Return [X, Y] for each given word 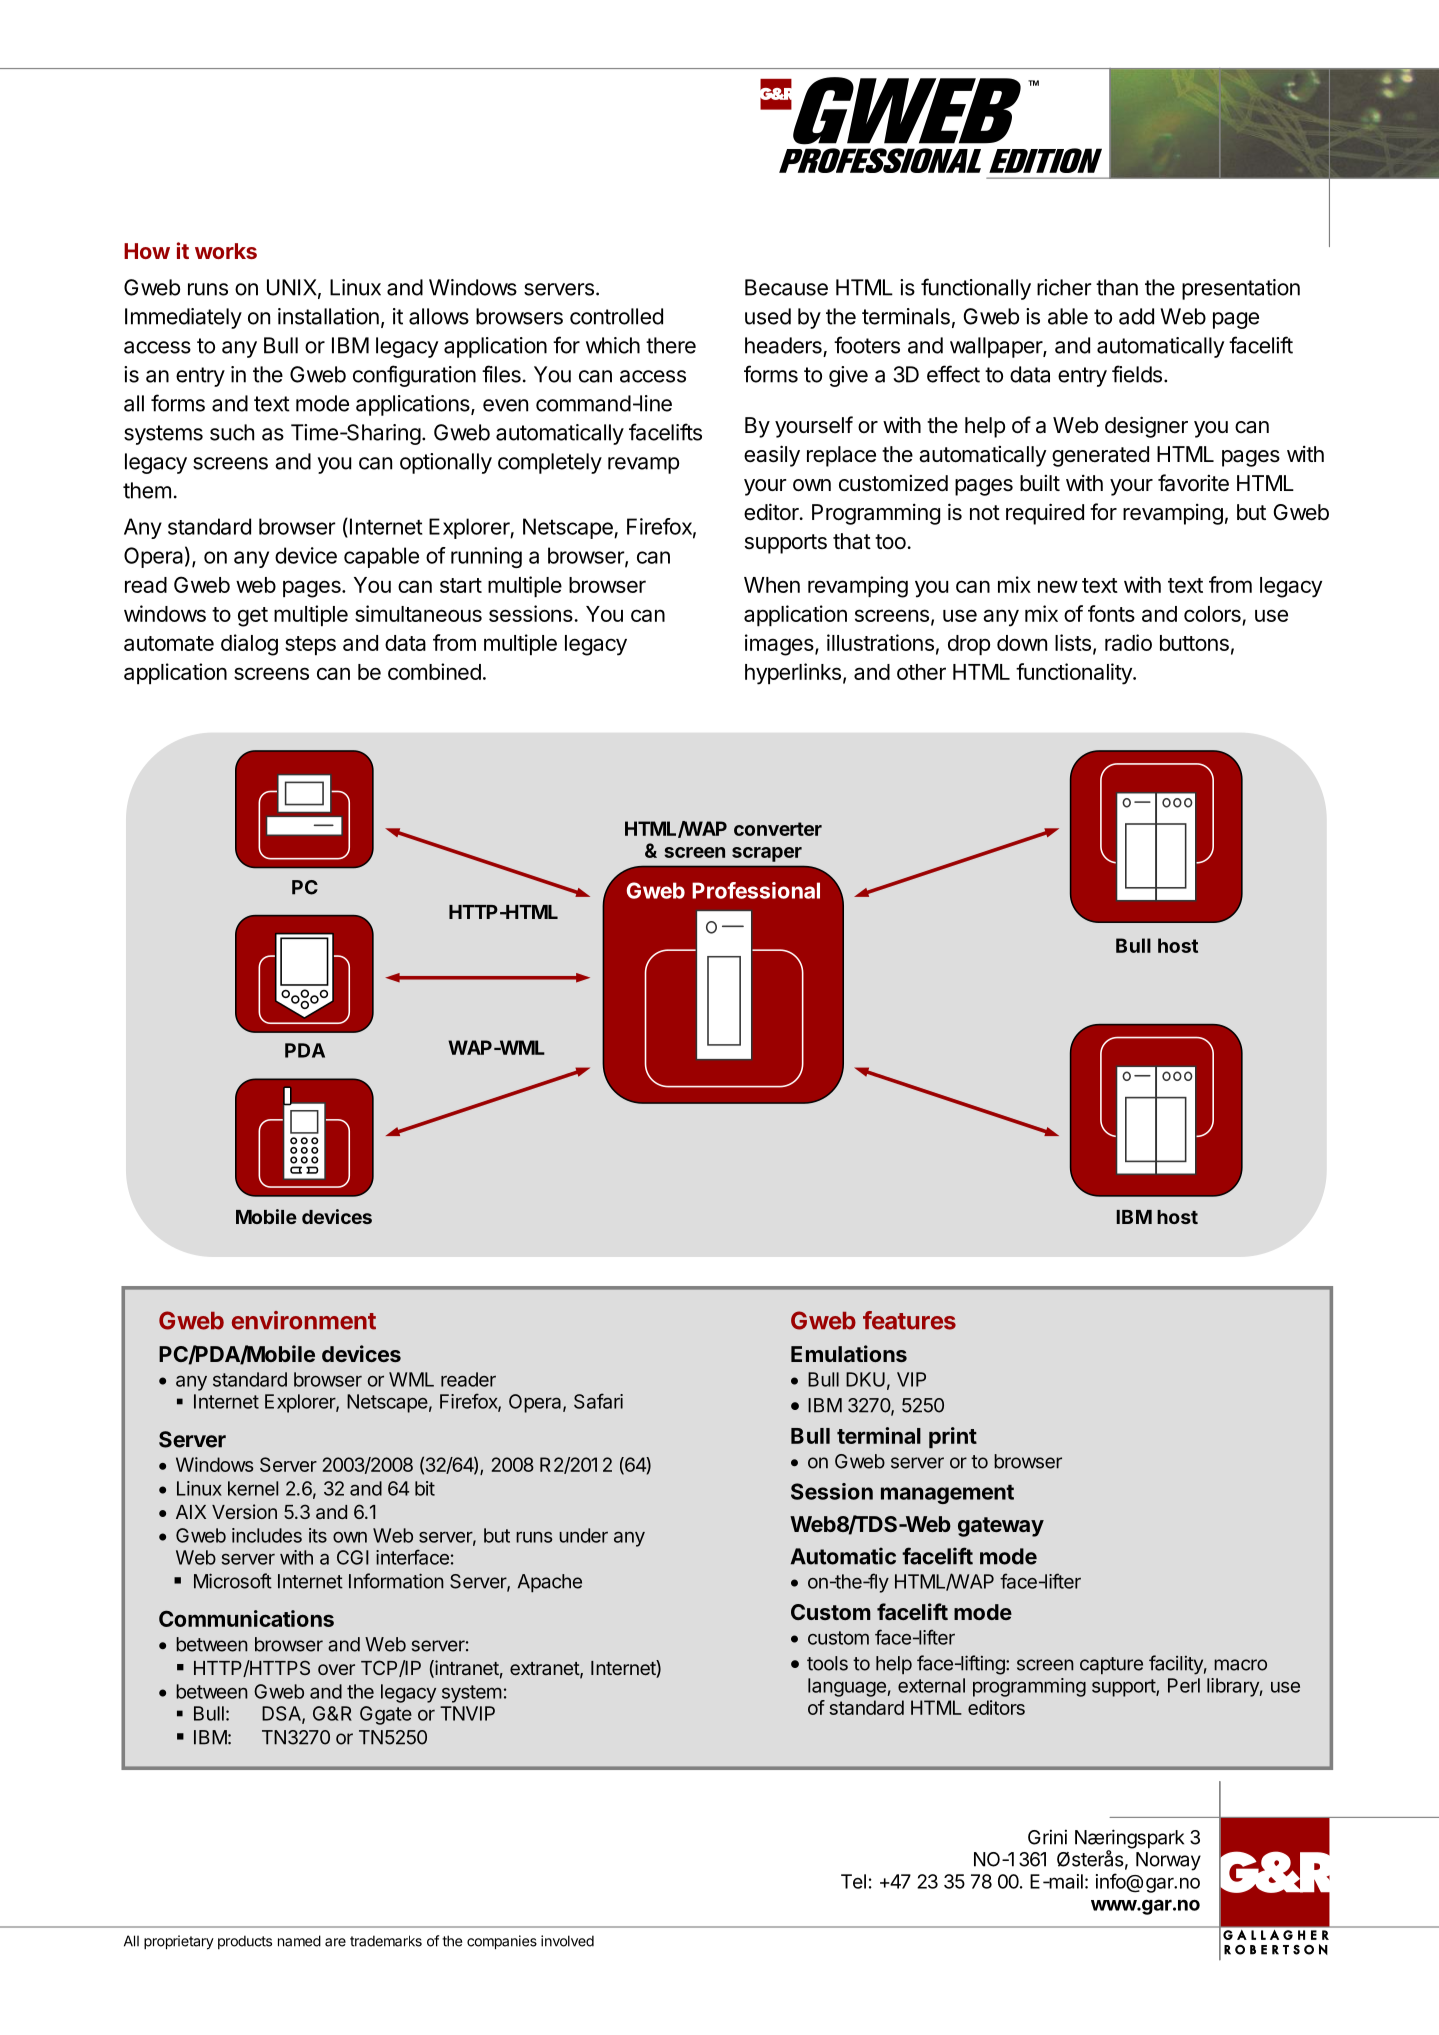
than [1117, 287]
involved [567, 1941]
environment [304, 1320]
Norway [1168, 1861]
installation [328, 316]
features [909, 1320]
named [299, 1941]
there [671, 345]
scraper [767, 854]
